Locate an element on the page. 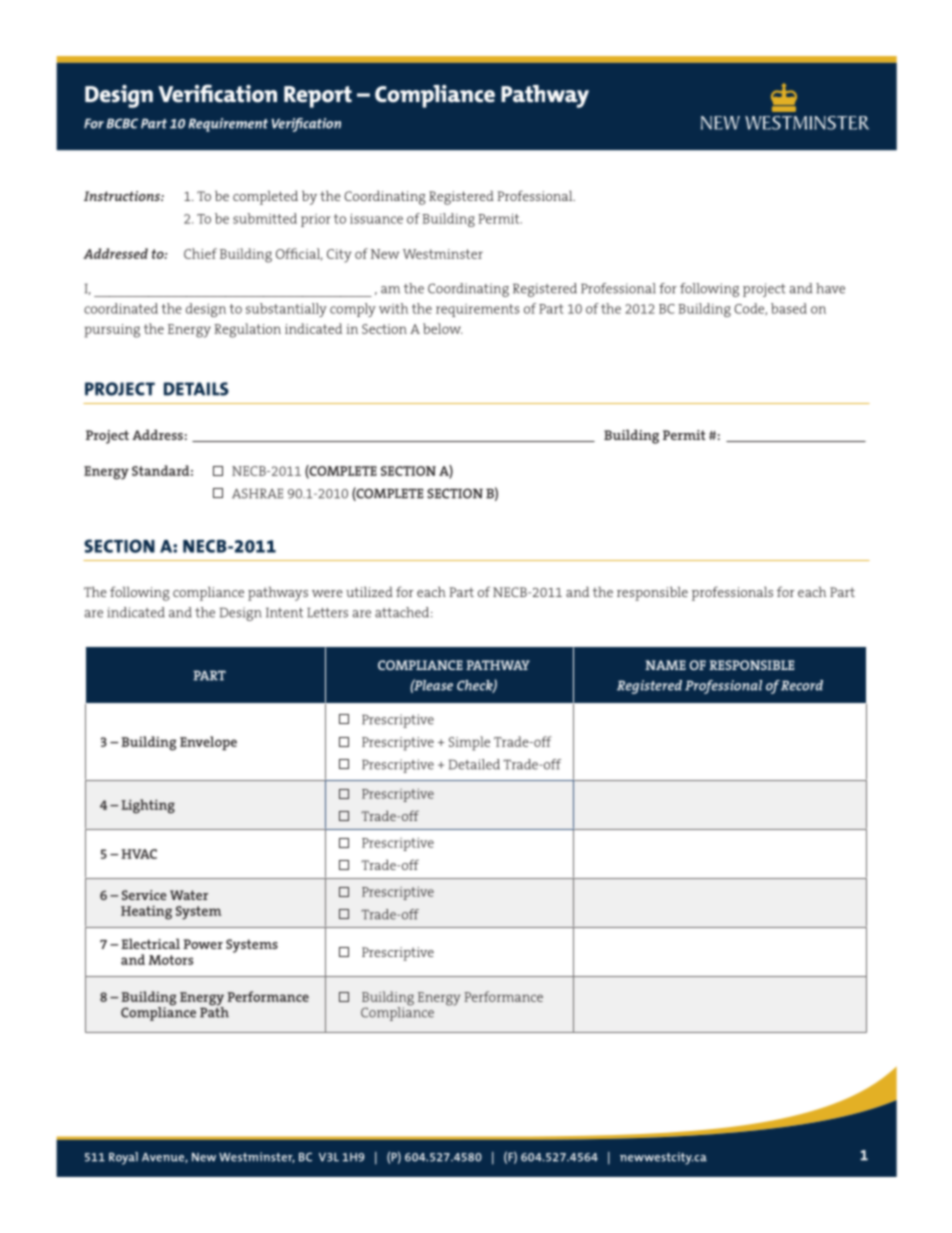 This image has height=1233, width=952. Detailed is located at coordinates (474, 764).
